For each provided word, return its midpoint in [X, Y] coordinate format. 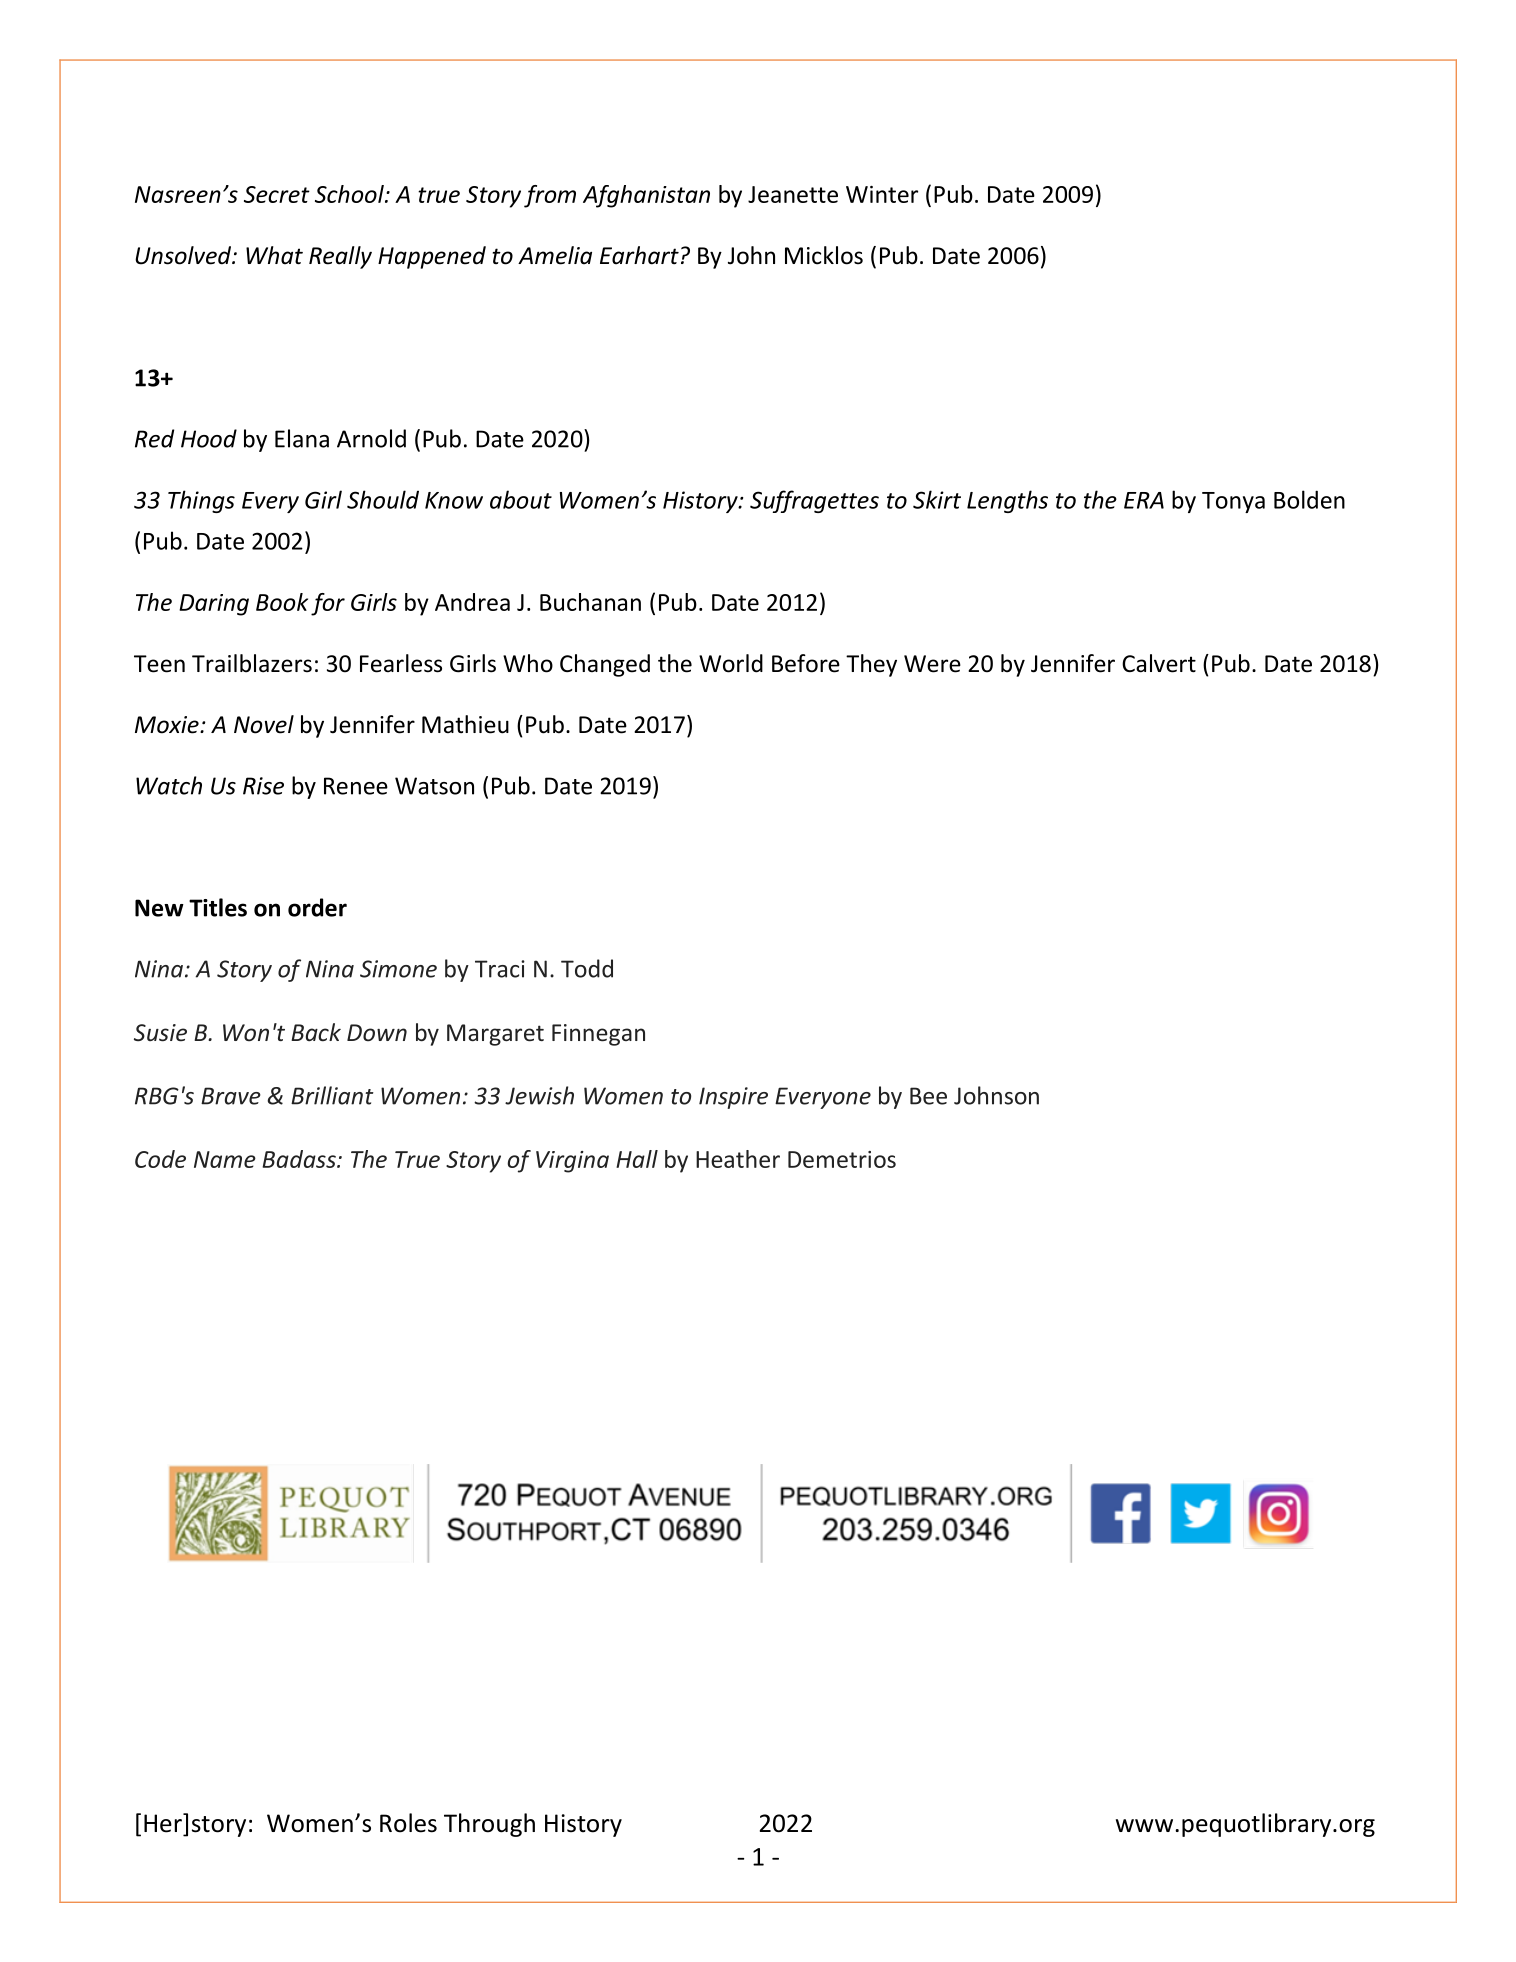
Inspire [733, 1098]
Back [316, 1032]
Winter [882, 194]
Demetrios [842, 1159]
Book [282, 602]
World [731, 663]
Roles [408, 1823]
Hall [637, 1159]
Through [489, 1825]
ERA [1144, 500]
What [274, 255]
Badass [300, 1159]
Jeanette [793, 194]
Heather [738, 1159]
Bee [928, 1096]
